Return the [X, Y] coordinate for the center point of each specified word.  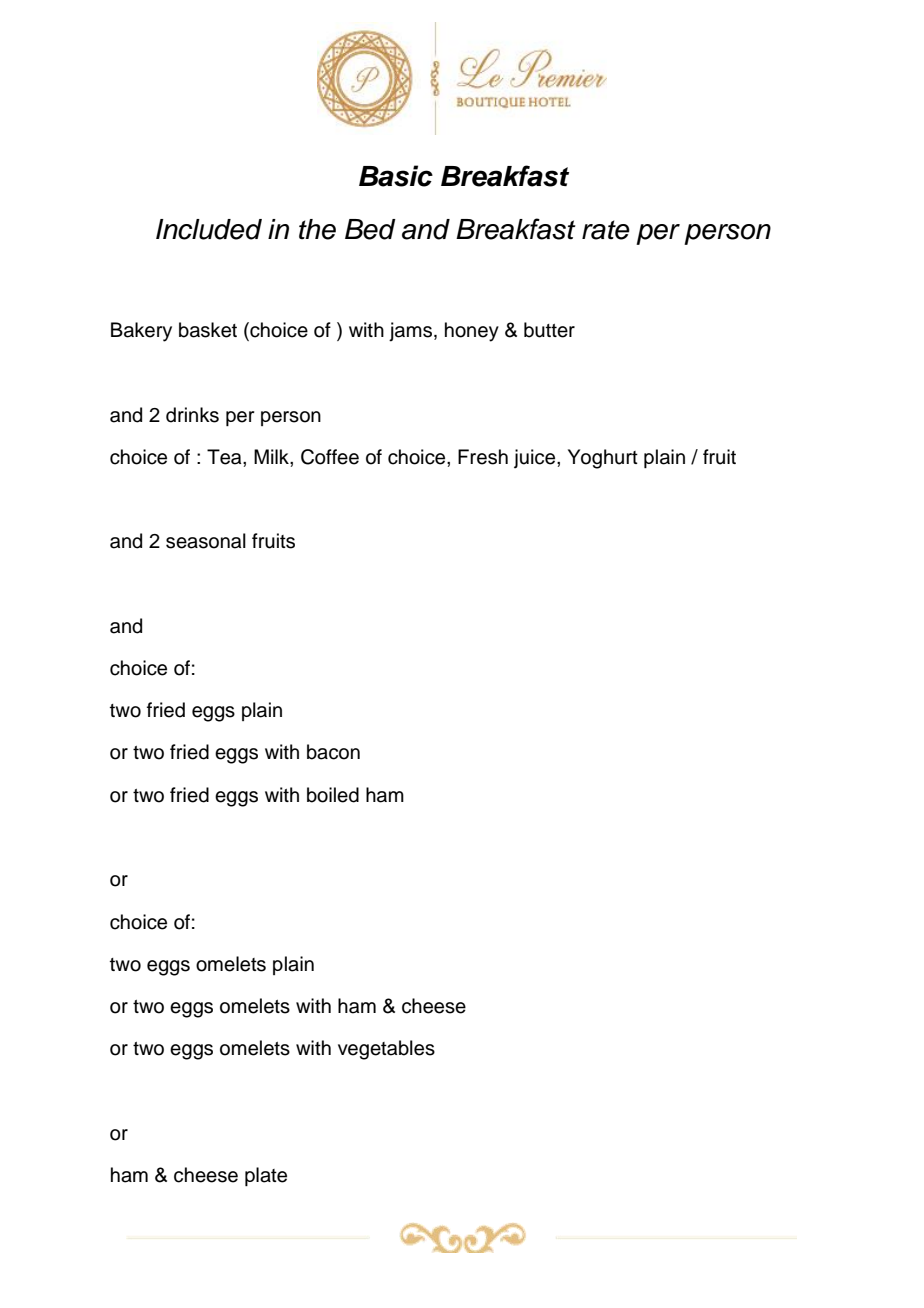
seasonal [206, 541]
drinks [192, 415]
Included [209, 229]
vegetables [386, 1050]
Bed [370, 229]
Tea [225, 457]
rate [606, 230]
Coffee [330, 457]
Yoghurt [603, 459]
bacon [333, 752]
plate [266, 1176]
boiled [333, 795]
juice [536, 459]
